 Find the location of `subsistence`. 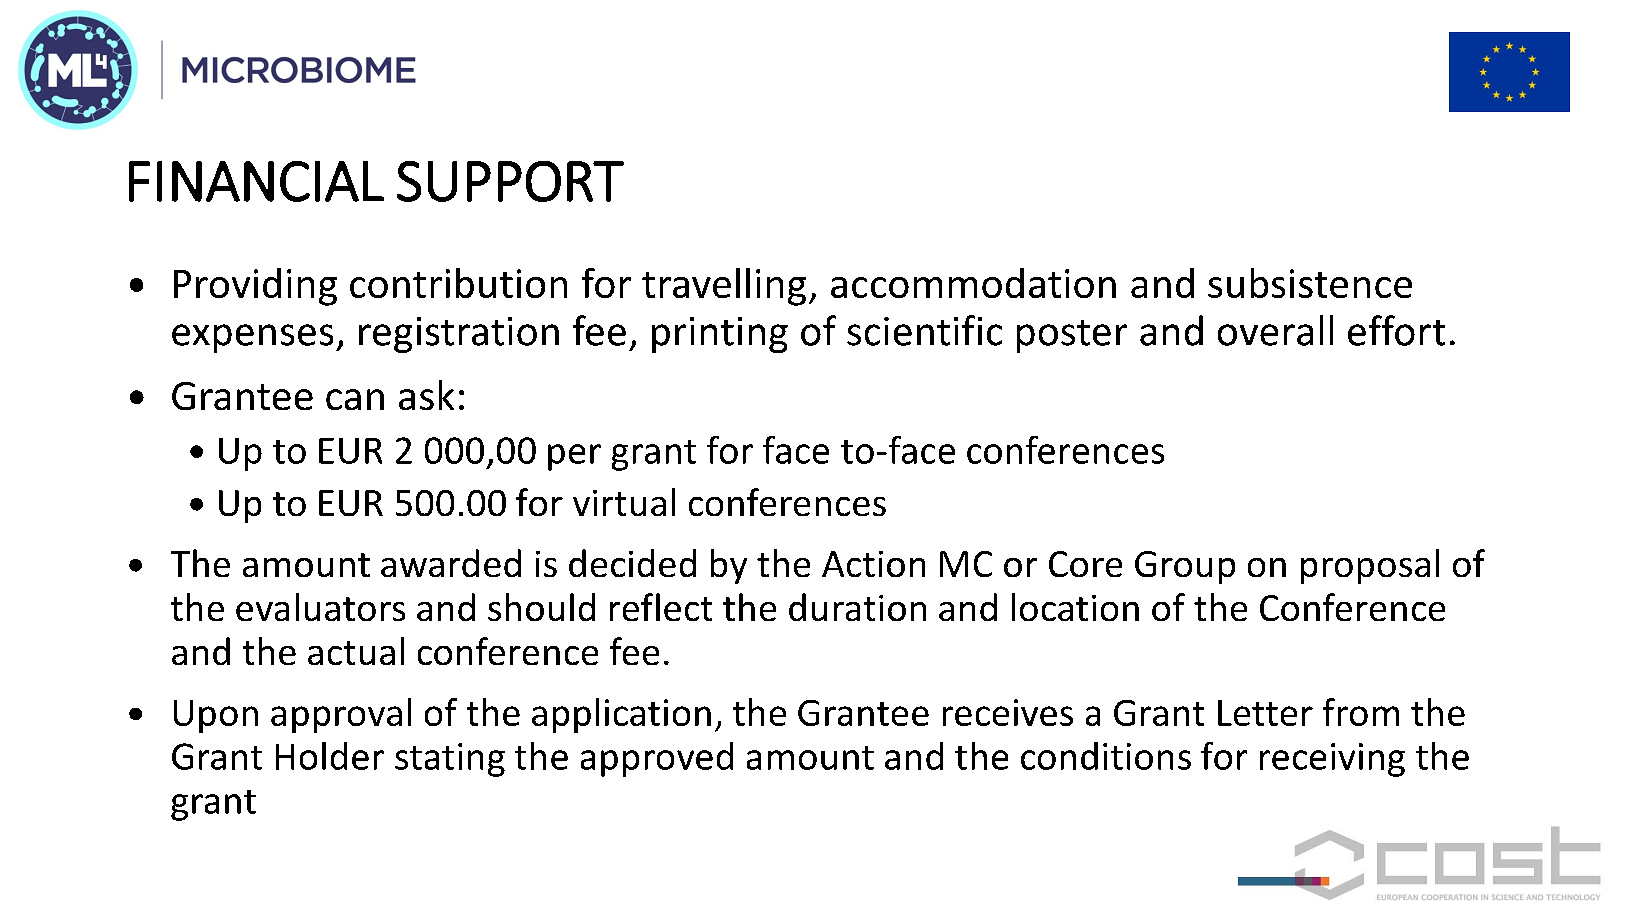

subsistence is located at coordinates (1310, 283).
